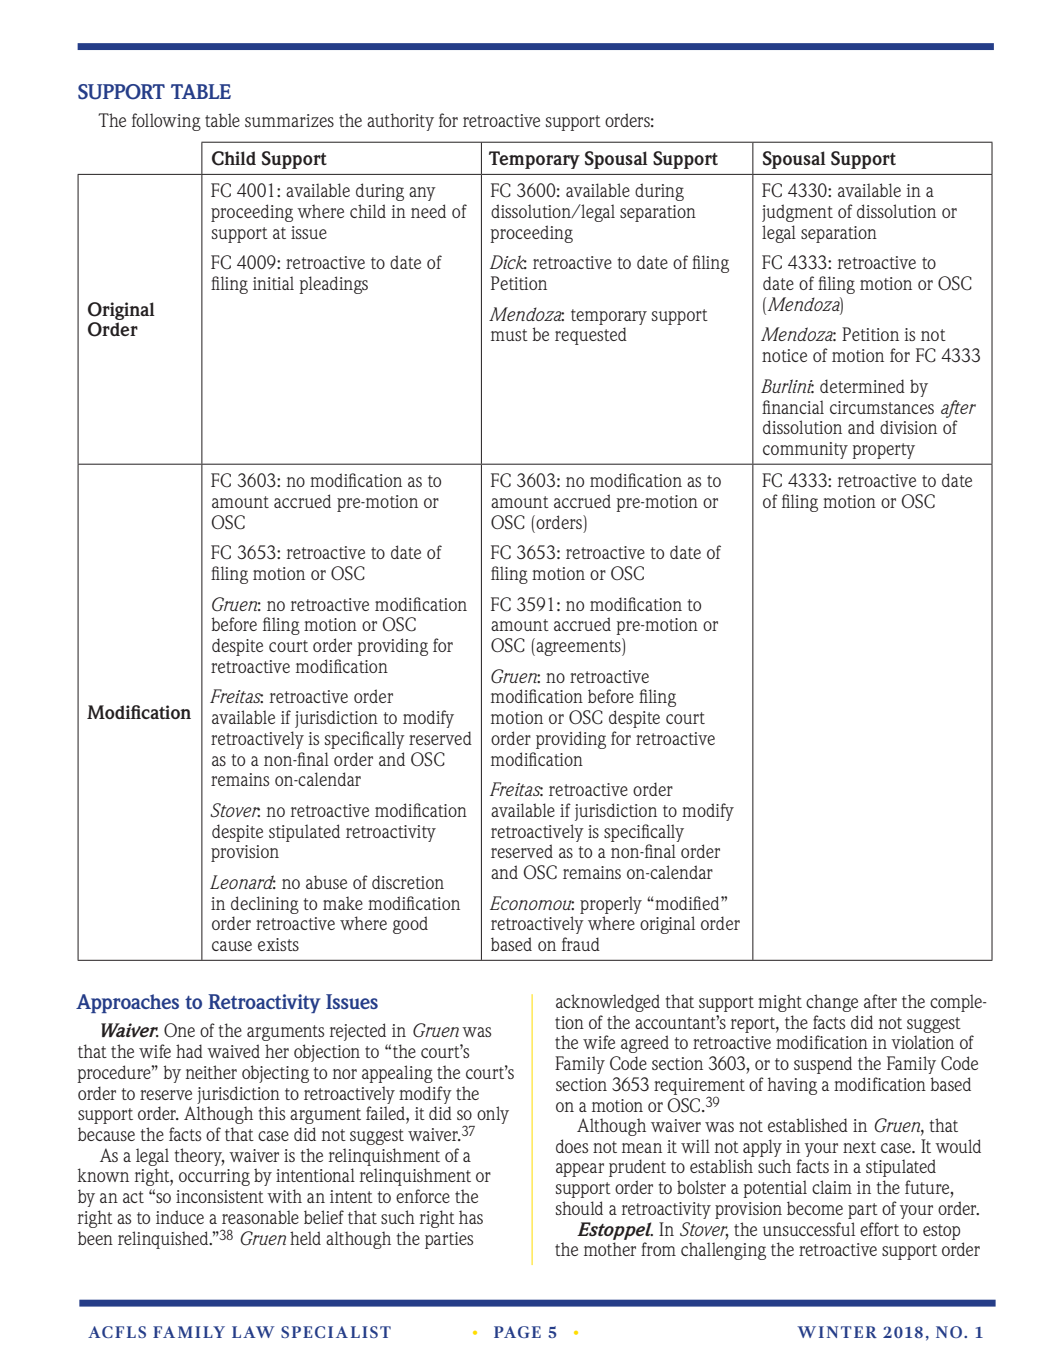 This page has width=1056, height=1367. I want to click on change, so click(832, 1003).
